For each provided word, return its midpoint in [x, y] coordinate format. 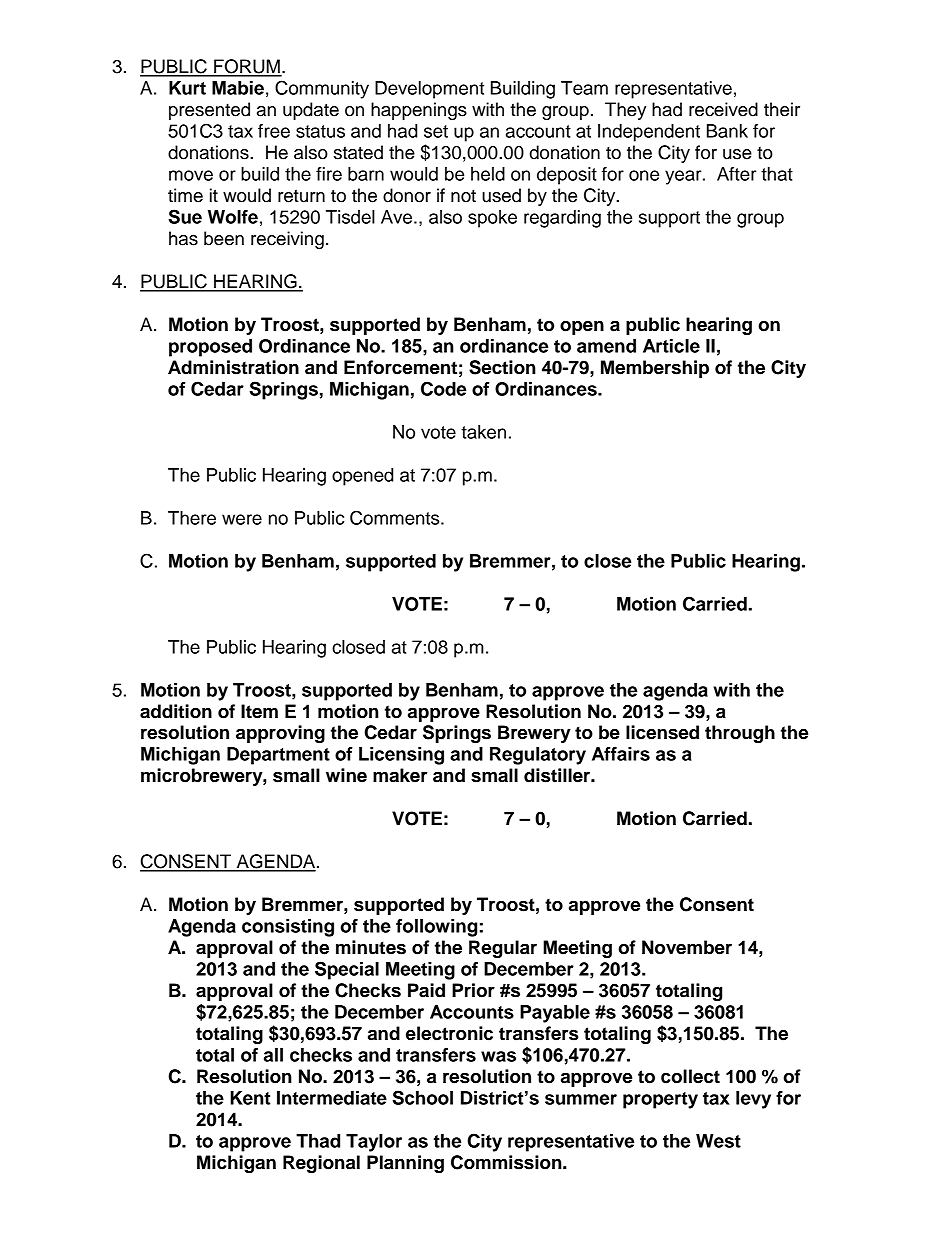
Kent [250, 1098]
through [740, 734]
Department [278, 756]
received [723, 109]
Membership [655, 369]
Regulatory [538, 756]
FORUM [247, 67]
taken [483, 432]
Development [429, 90]
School [422, 1097]
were [242, 519]
